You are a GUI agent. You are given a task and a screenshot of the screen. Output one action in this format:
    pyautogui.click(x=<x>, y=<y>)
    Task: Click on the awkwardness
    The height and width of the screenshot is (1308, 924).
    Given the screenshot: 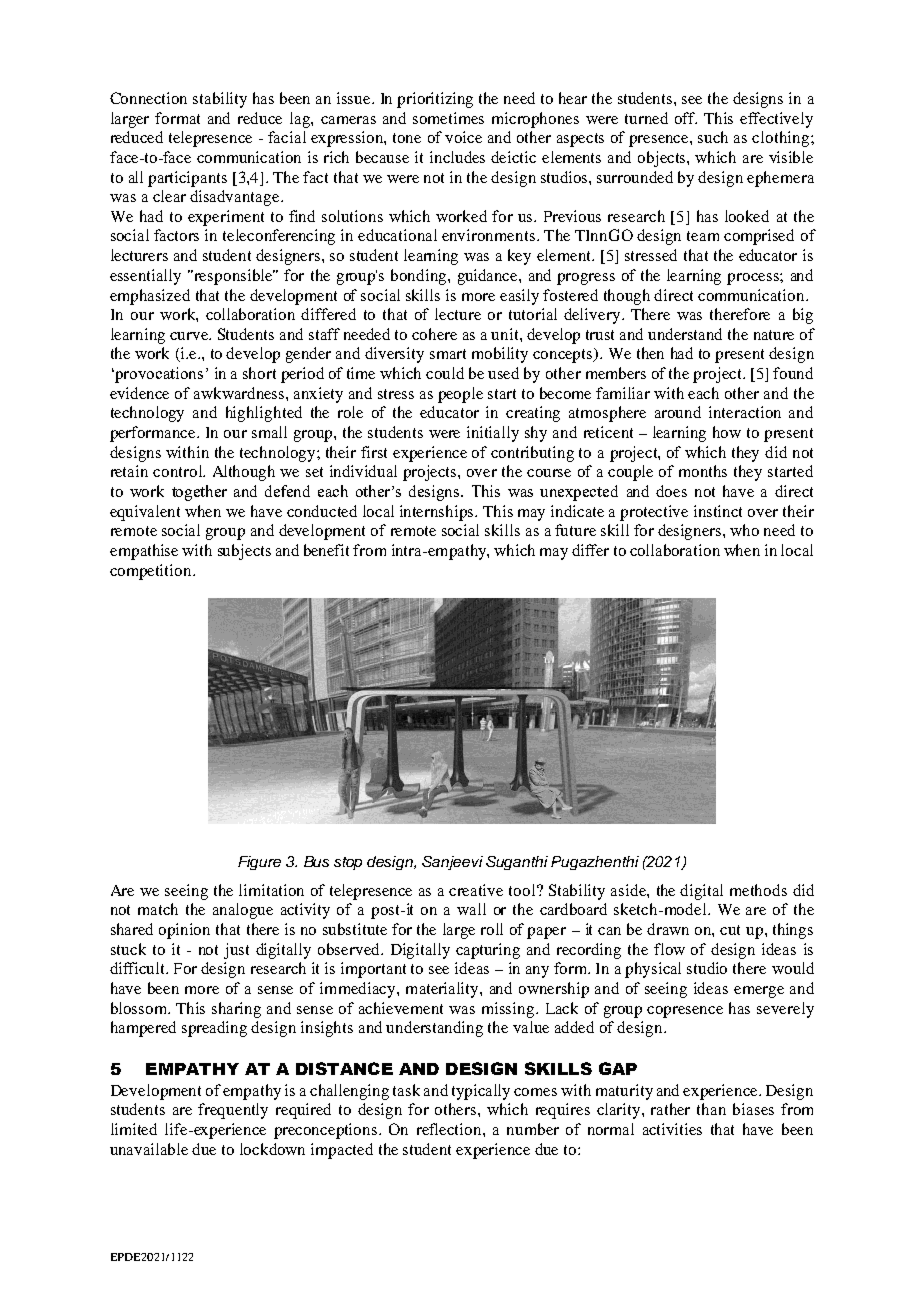 What is the action you would take?
    pyautogui.click(x=240, y=393)
